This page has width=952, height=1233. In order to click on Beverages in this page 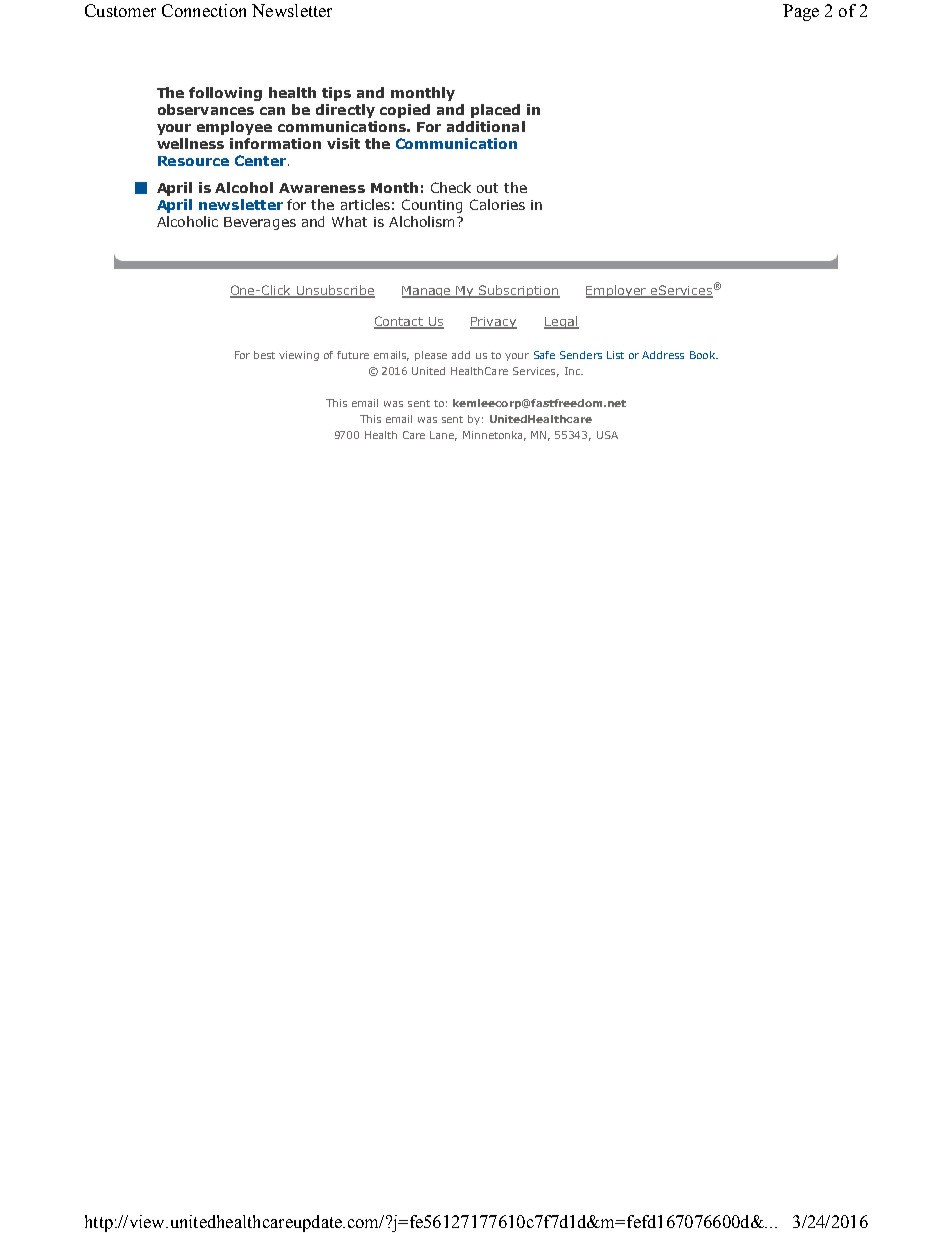, I will do `click(260, 223)`.
